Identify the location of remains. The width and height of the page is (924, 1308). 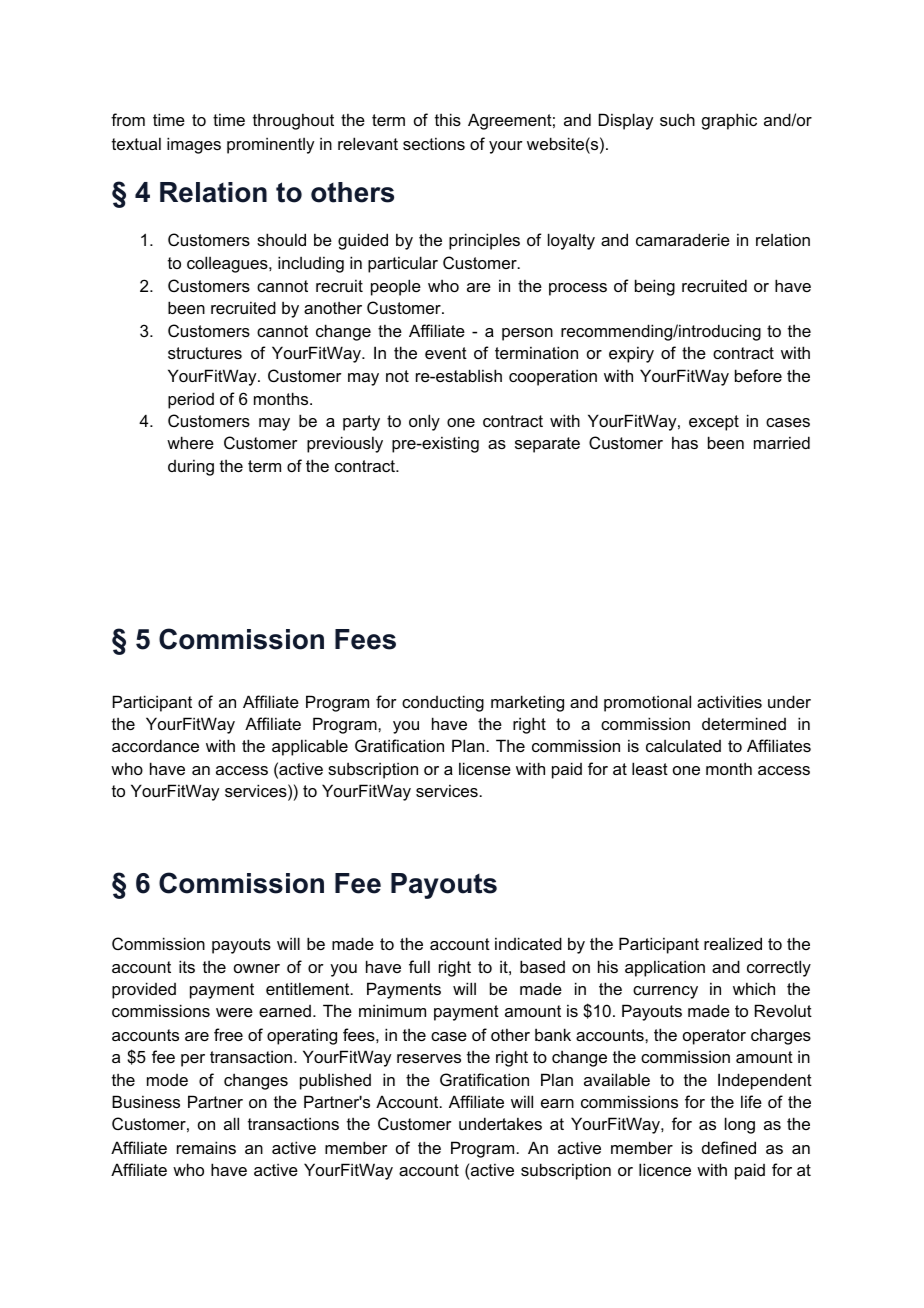
(206, 1147).
